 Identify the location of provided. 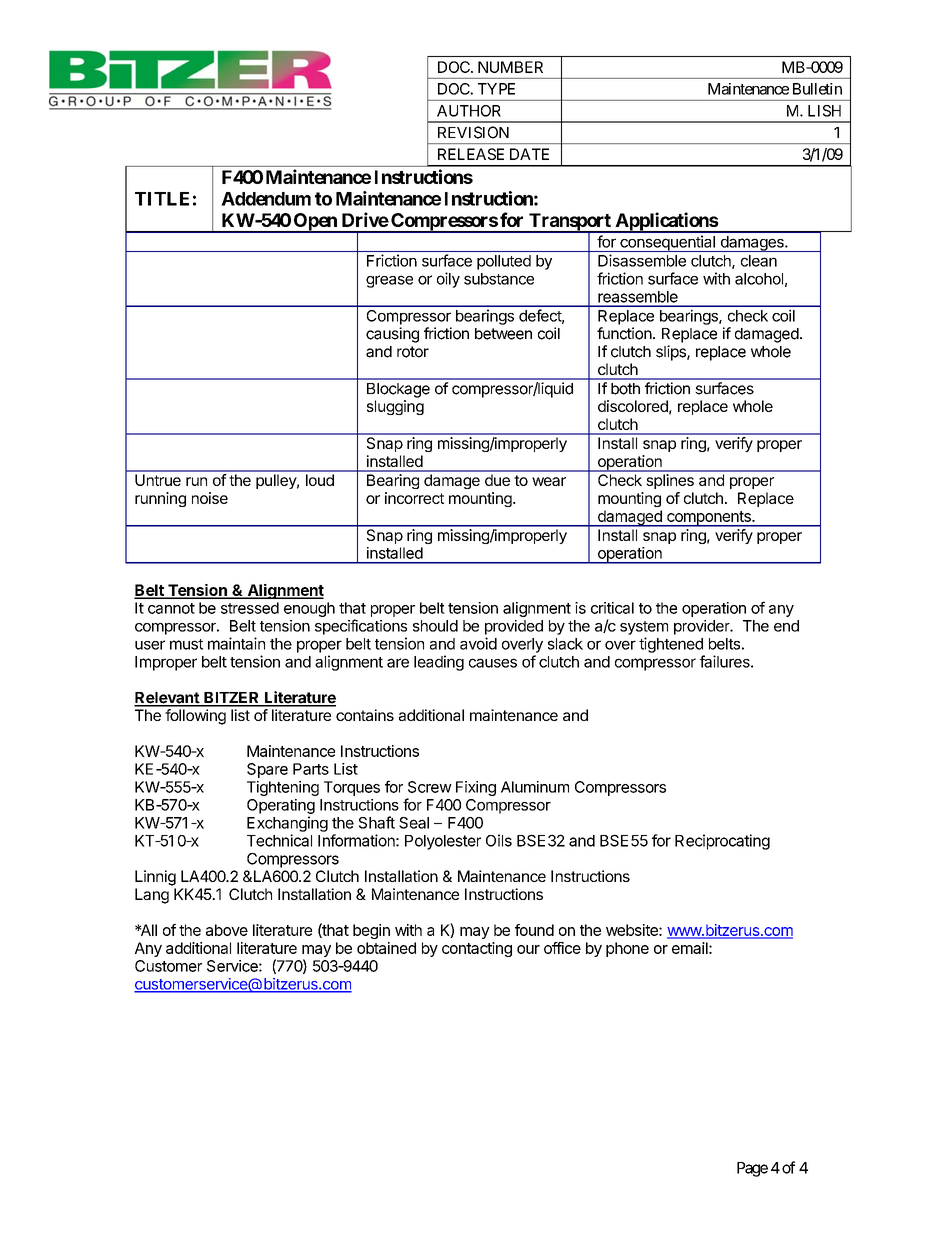
(514, 627).
